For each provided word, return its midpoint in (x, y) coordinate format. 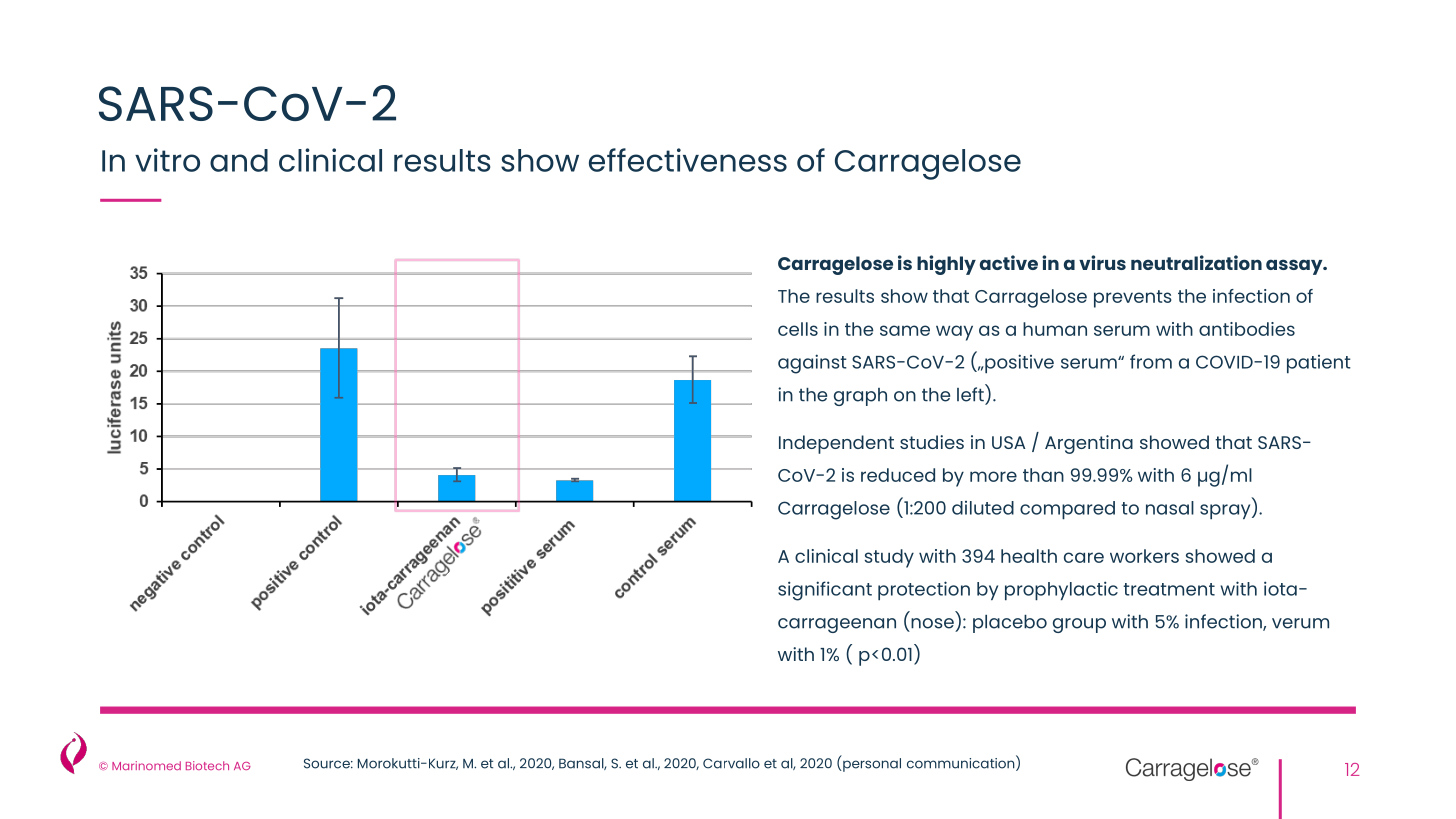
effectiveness (688, 160)
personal (871, 765)
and (239, 160)
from (1151, 361)
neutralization (1196, 262)
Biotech (207, 765)
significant (825, 591)
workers (1144, 556)
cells (798, 329)
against (812, 364)
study (889, 558)
